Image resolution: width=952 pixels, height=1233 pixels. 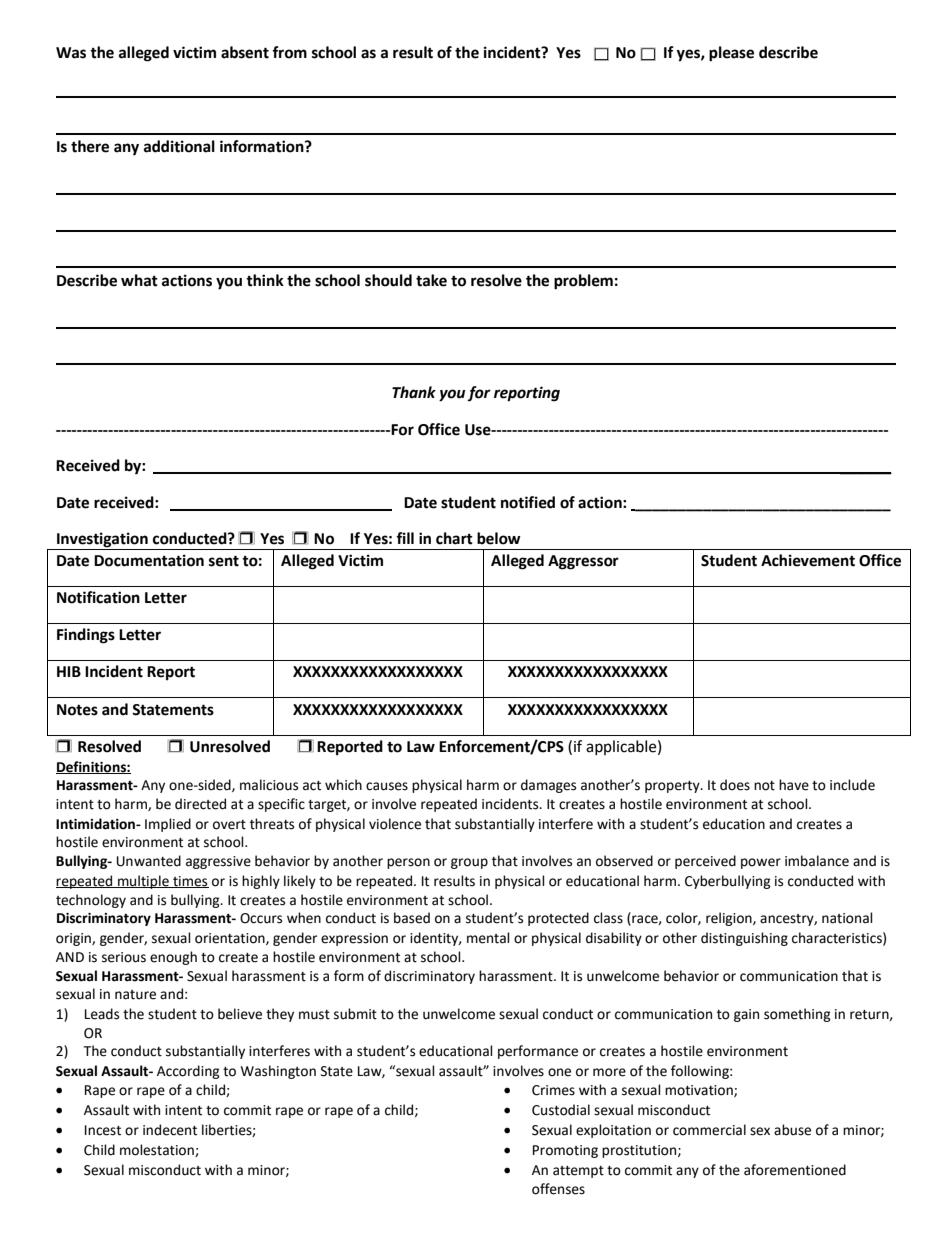 What do you see at coordinates (158, 1150) in the screenshot?
I see `molestation` at bounding box center [158, 1150].
